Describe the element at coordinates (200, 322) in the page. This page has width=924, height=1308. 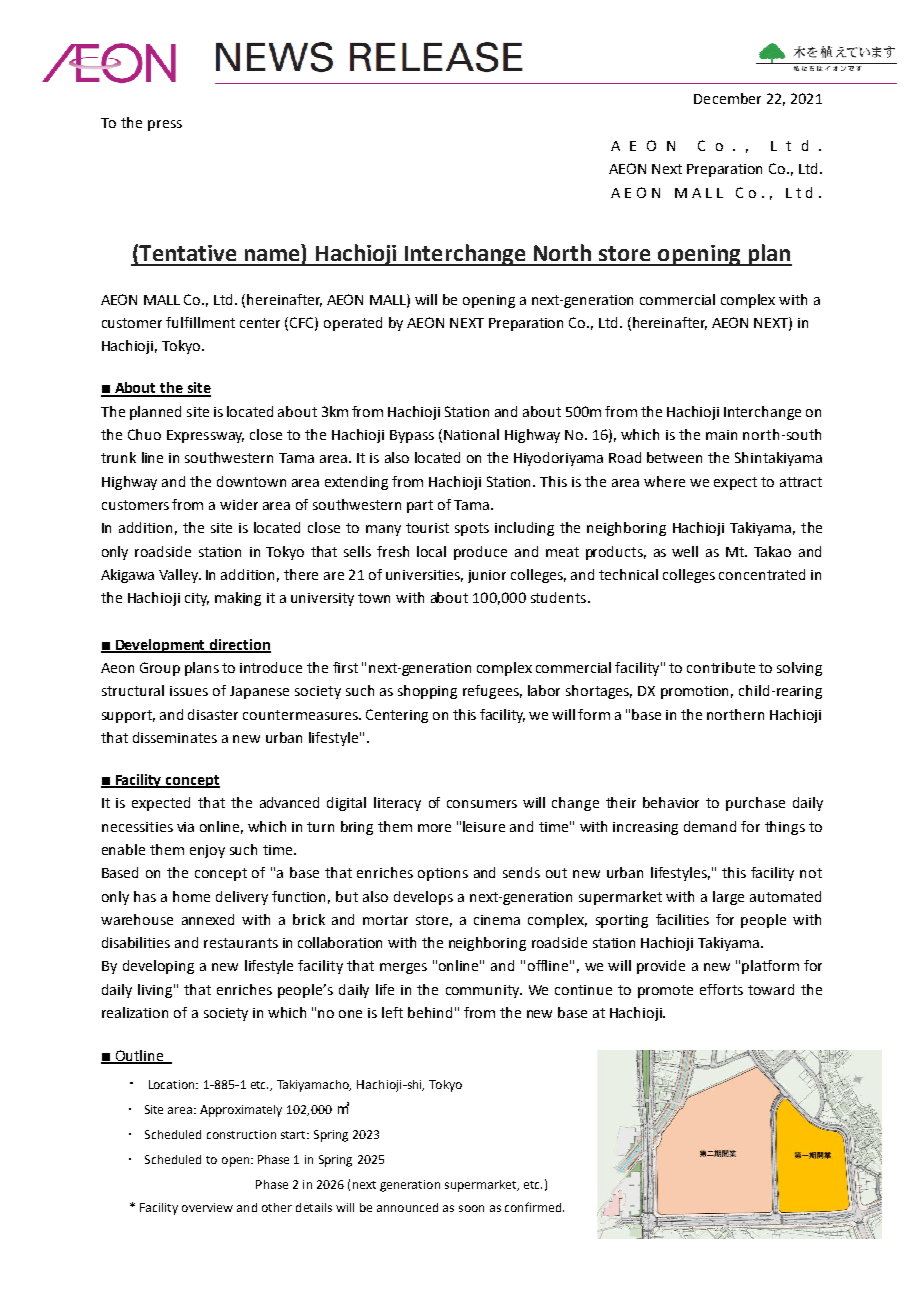
I see `fulfillment` at that location.
